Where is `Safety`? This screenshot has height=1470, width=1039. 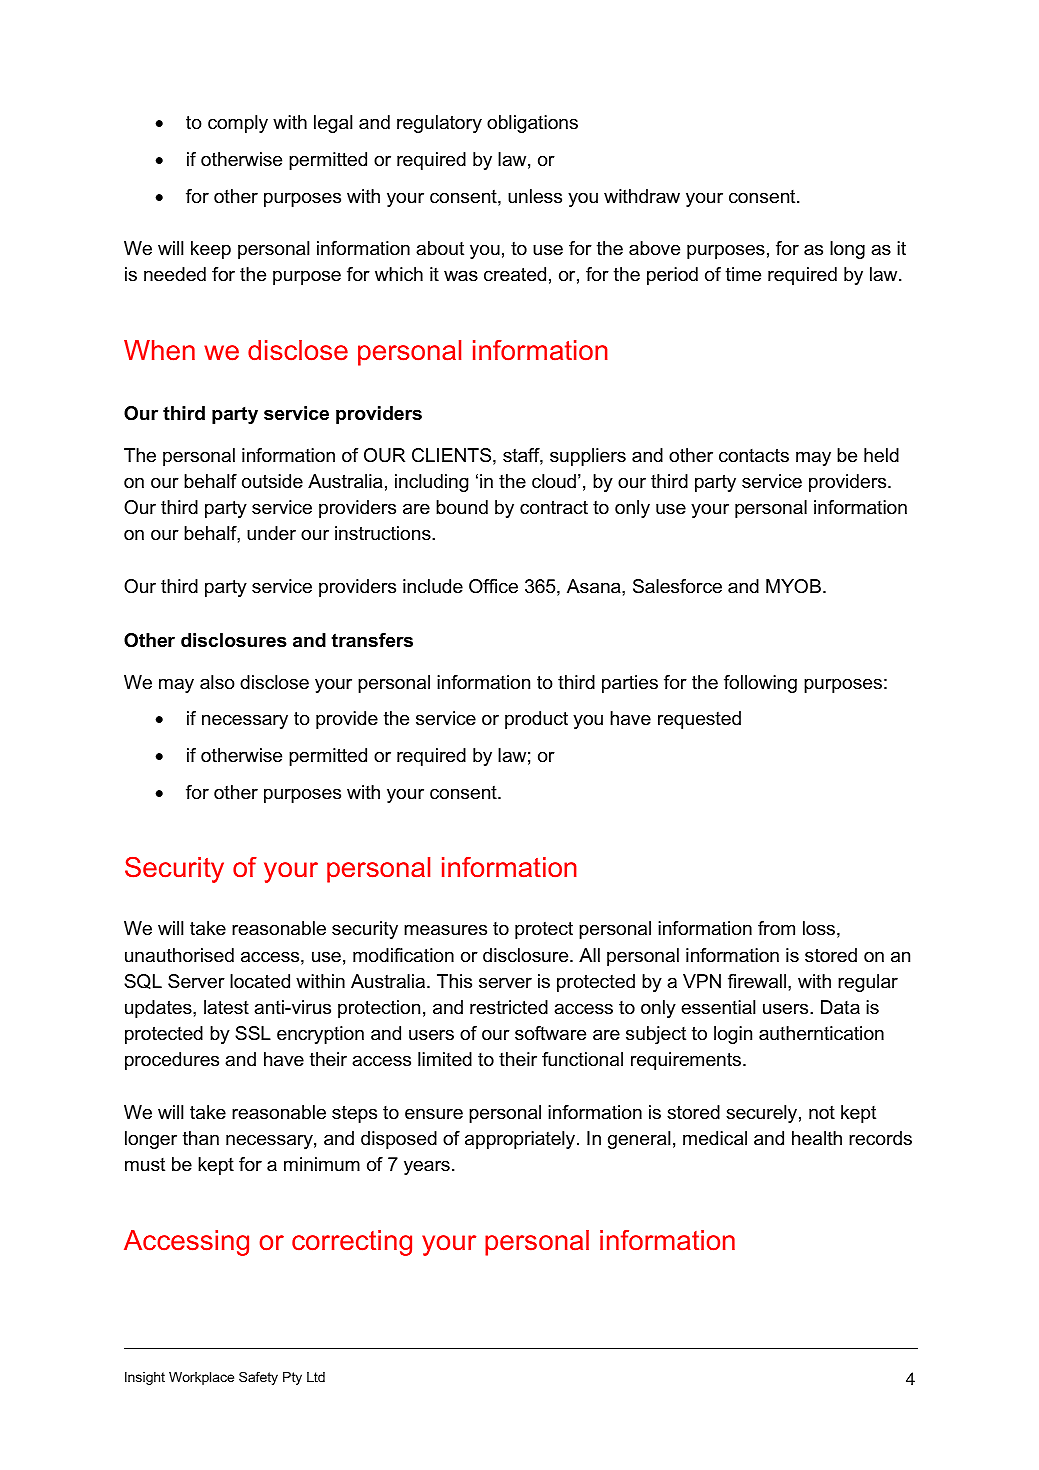 Safety is located at coordinates (258, 1378).
